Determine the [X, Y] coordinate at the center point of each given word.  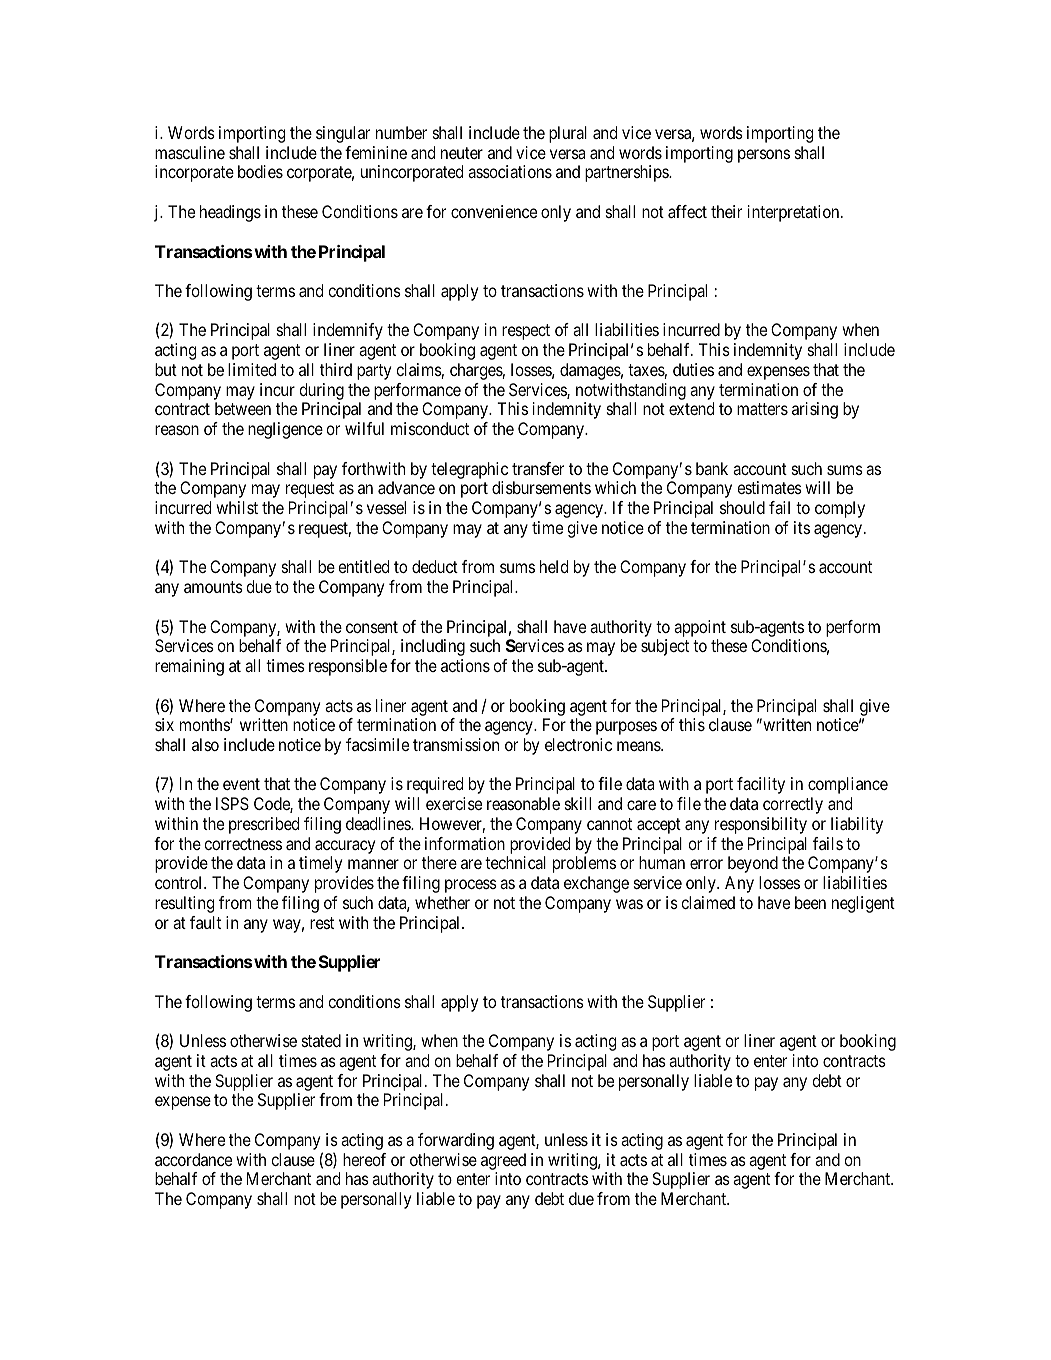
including [433, 647]
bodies [260, 171]
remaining [189, 667]
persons [764, 156]
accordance [193, 1159]
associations [510, 171]
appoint [700, 628]
